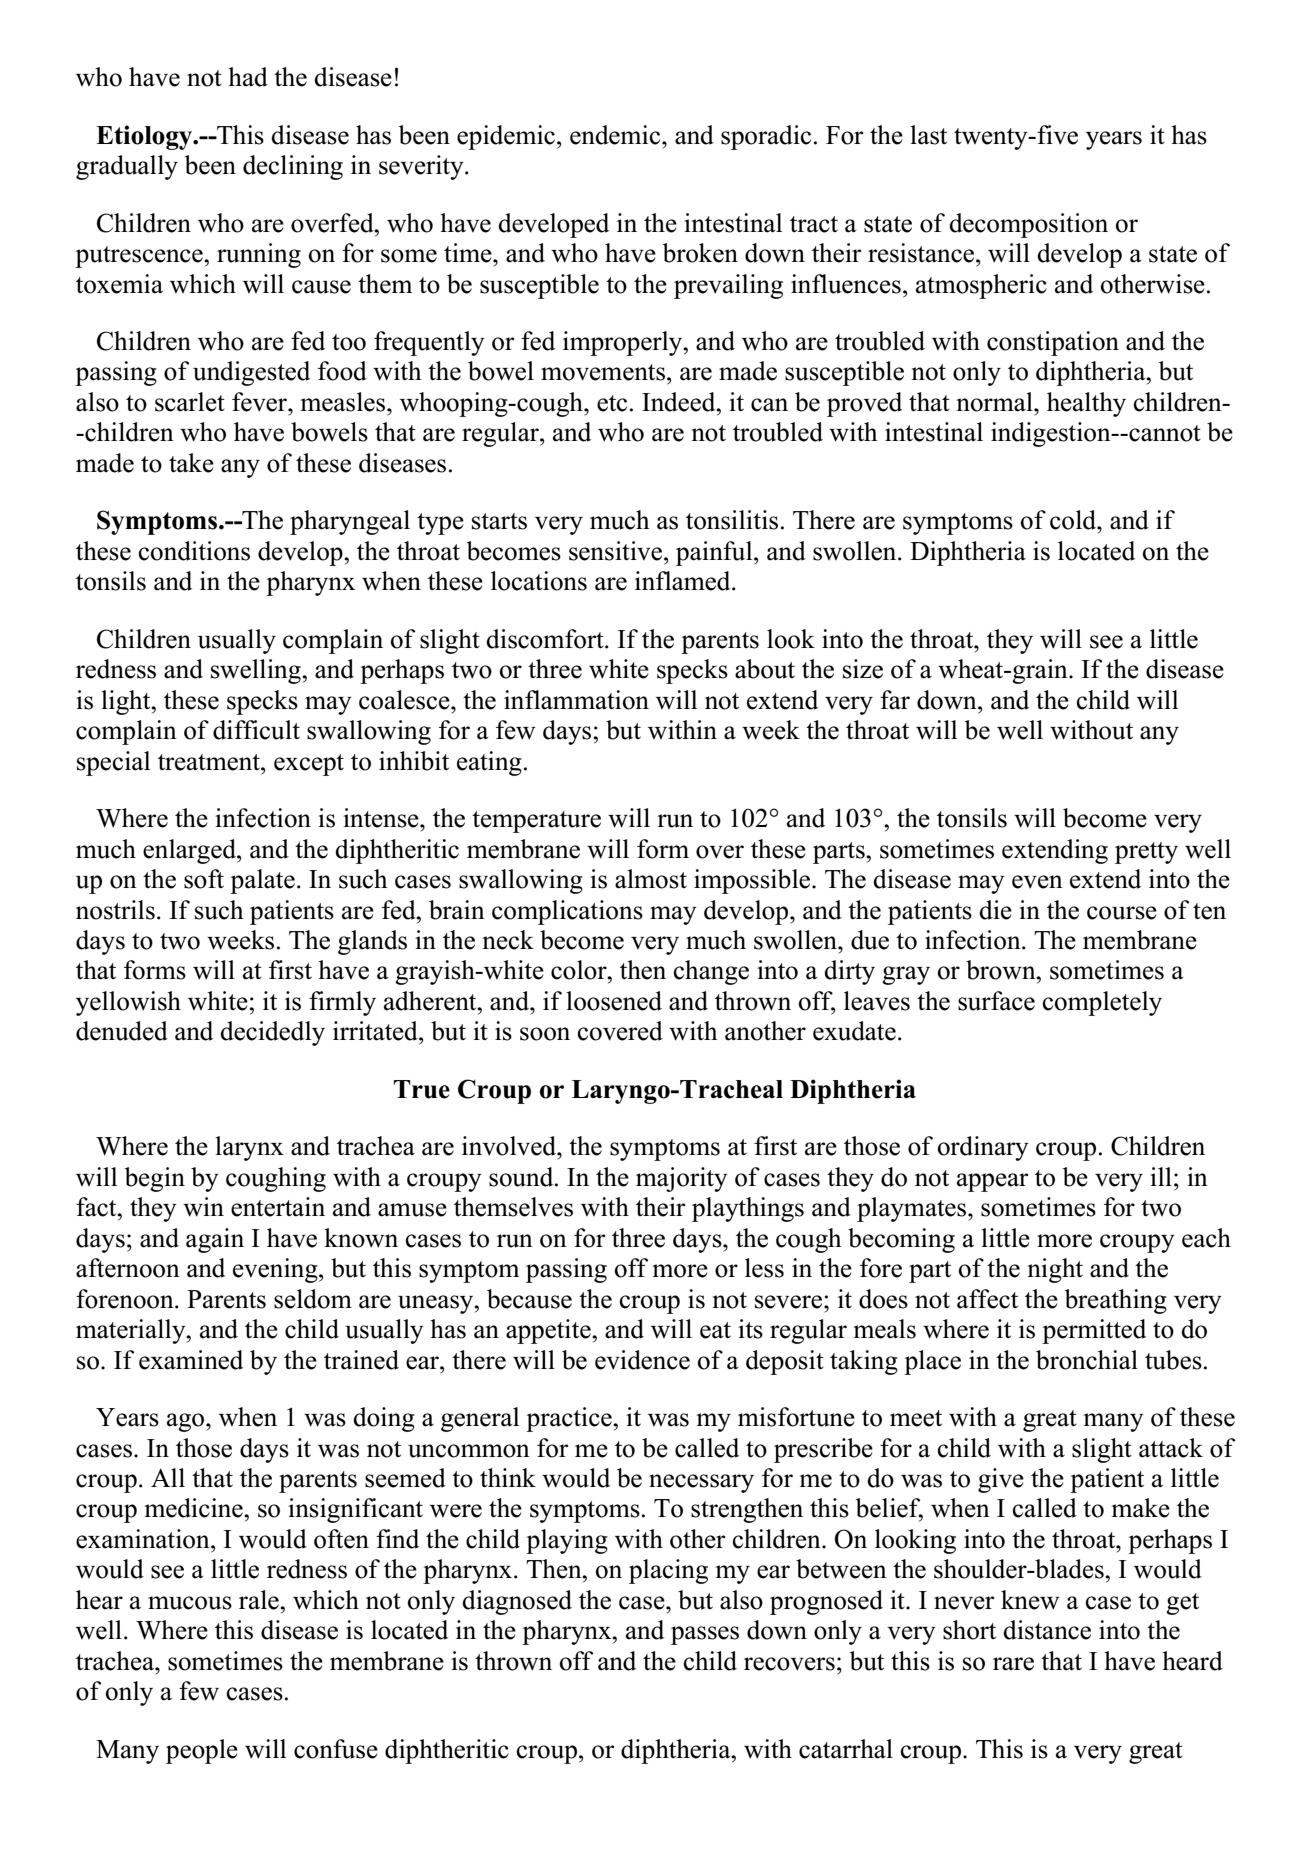  Describe the element at coordinates (895, 700) in the screenshot. I see `far` at that location.
